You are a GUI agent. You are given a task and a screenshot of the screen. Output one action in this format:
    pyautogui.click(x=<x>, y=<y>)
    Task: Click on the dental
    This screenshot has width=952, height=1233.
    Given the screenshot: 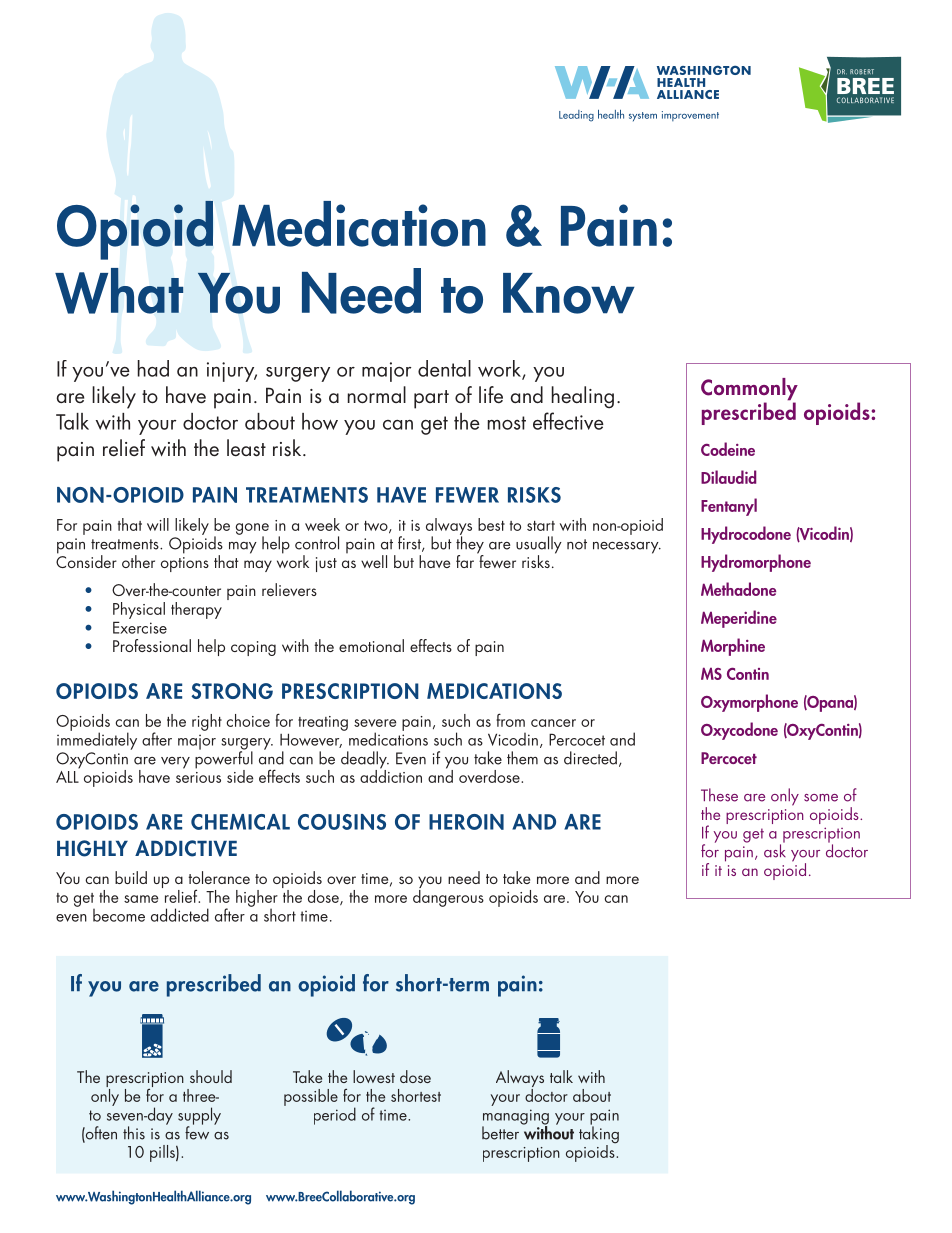 What is the action you would take?
    pyautogui.click(x=444, y=368)
